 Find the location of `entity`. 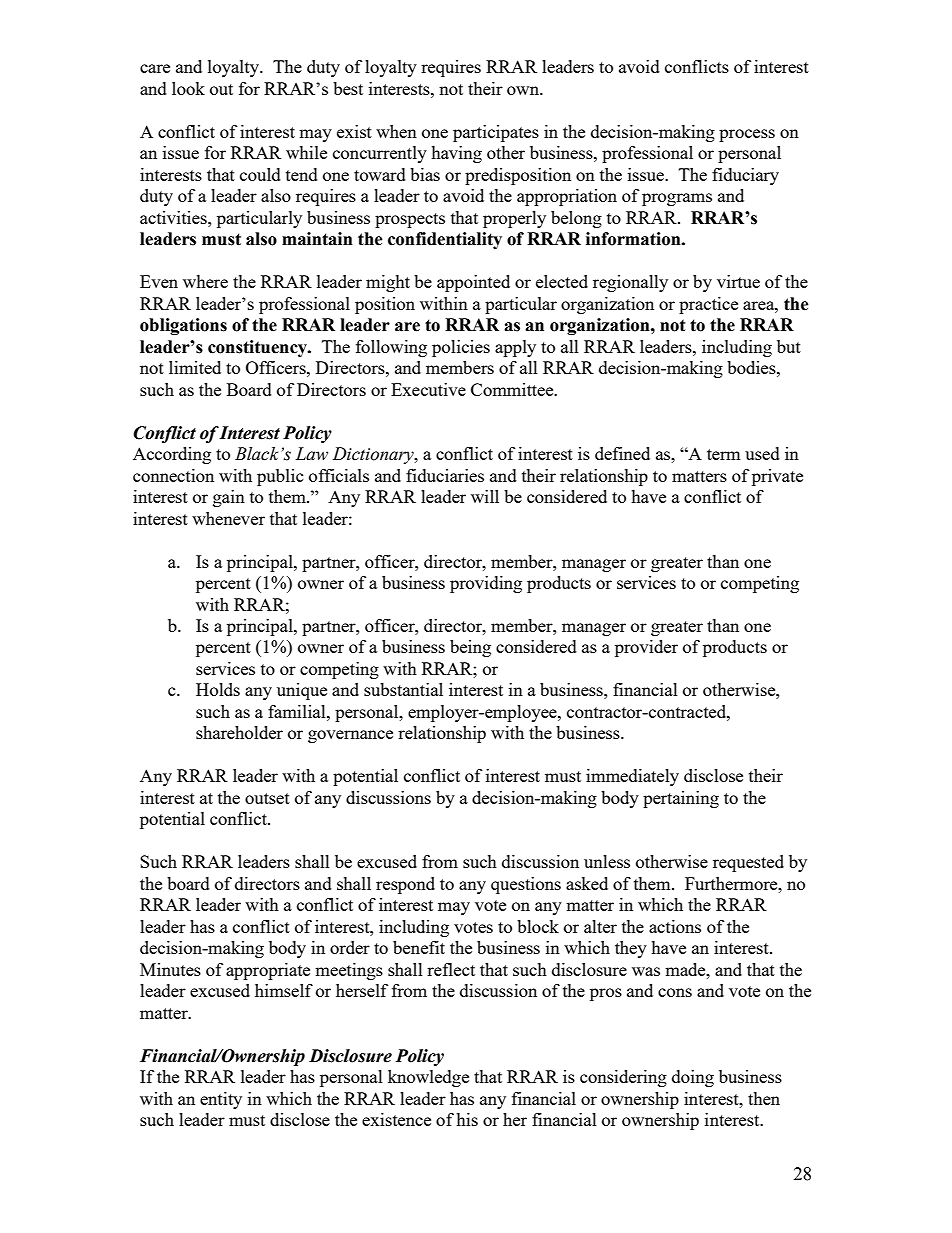

entity is located at coordinates (221, 1100).
